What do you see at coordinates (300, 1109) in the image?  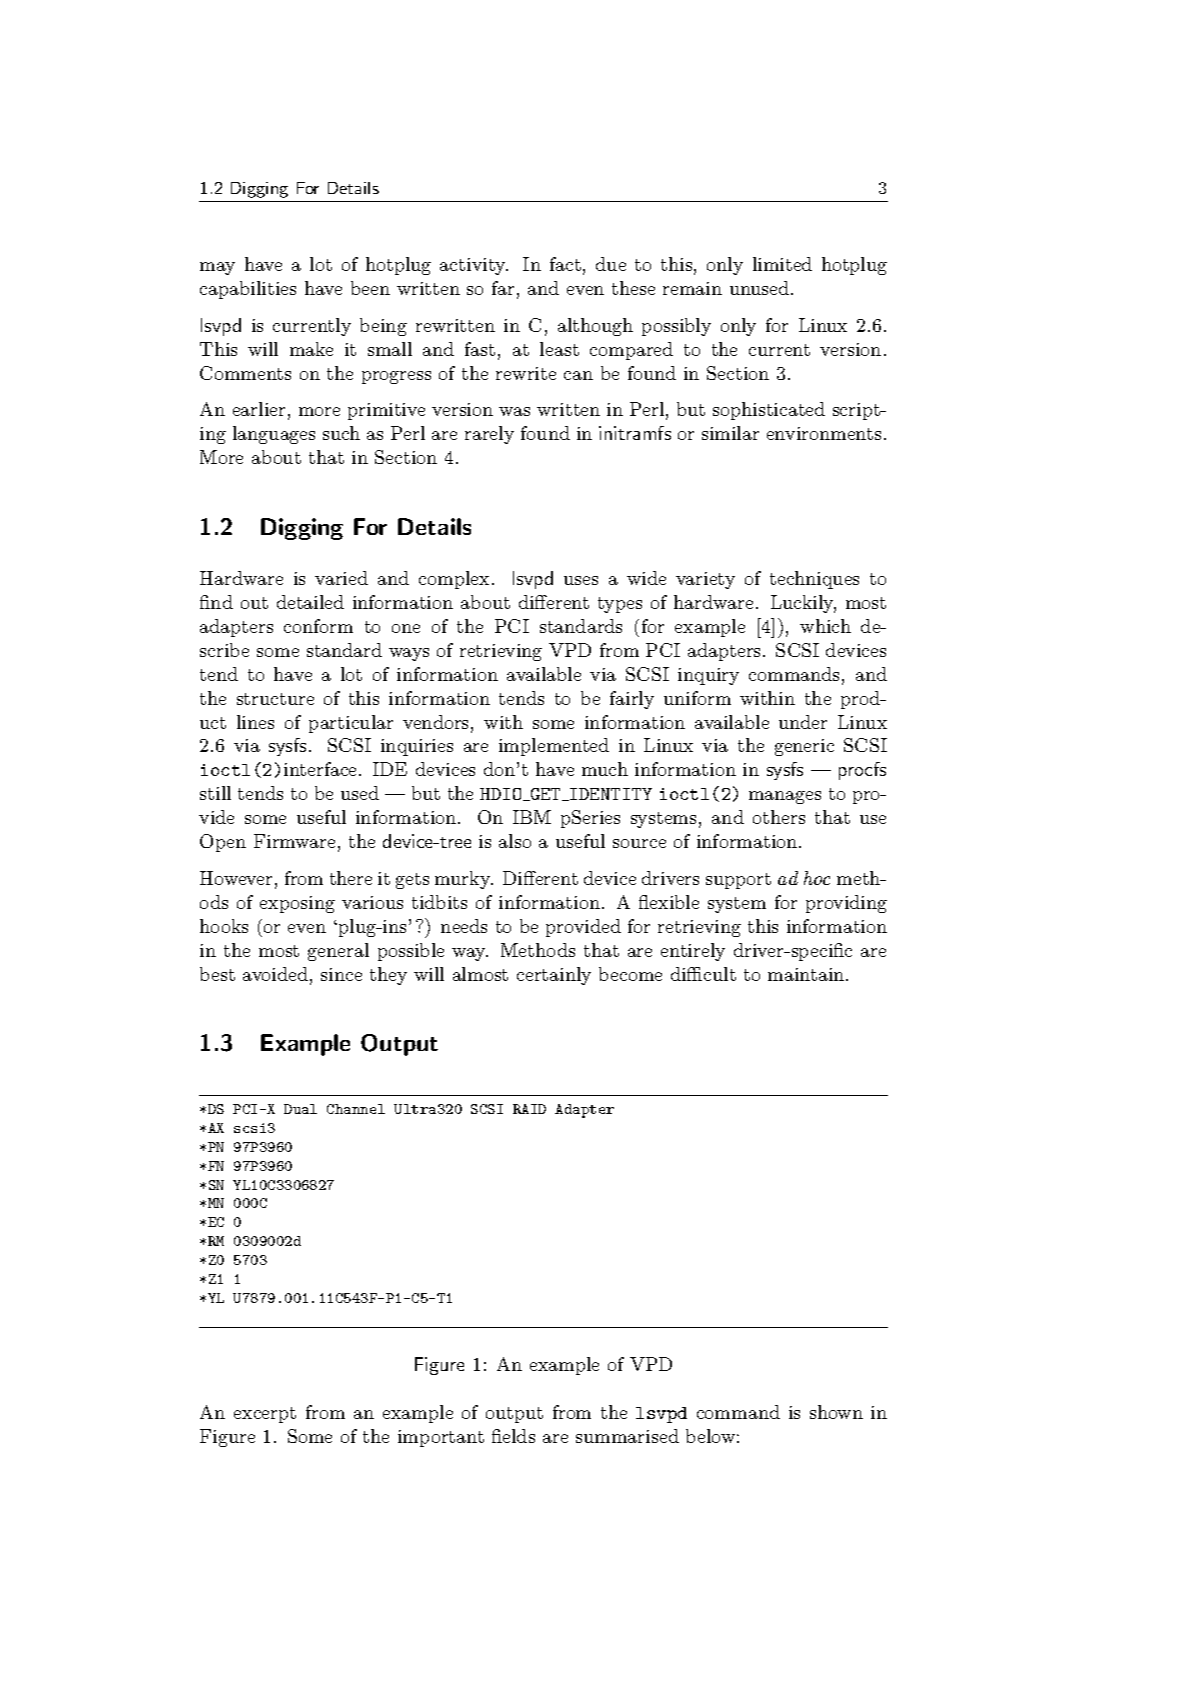 I see `Dual` at bounding box center [300, 1109].
